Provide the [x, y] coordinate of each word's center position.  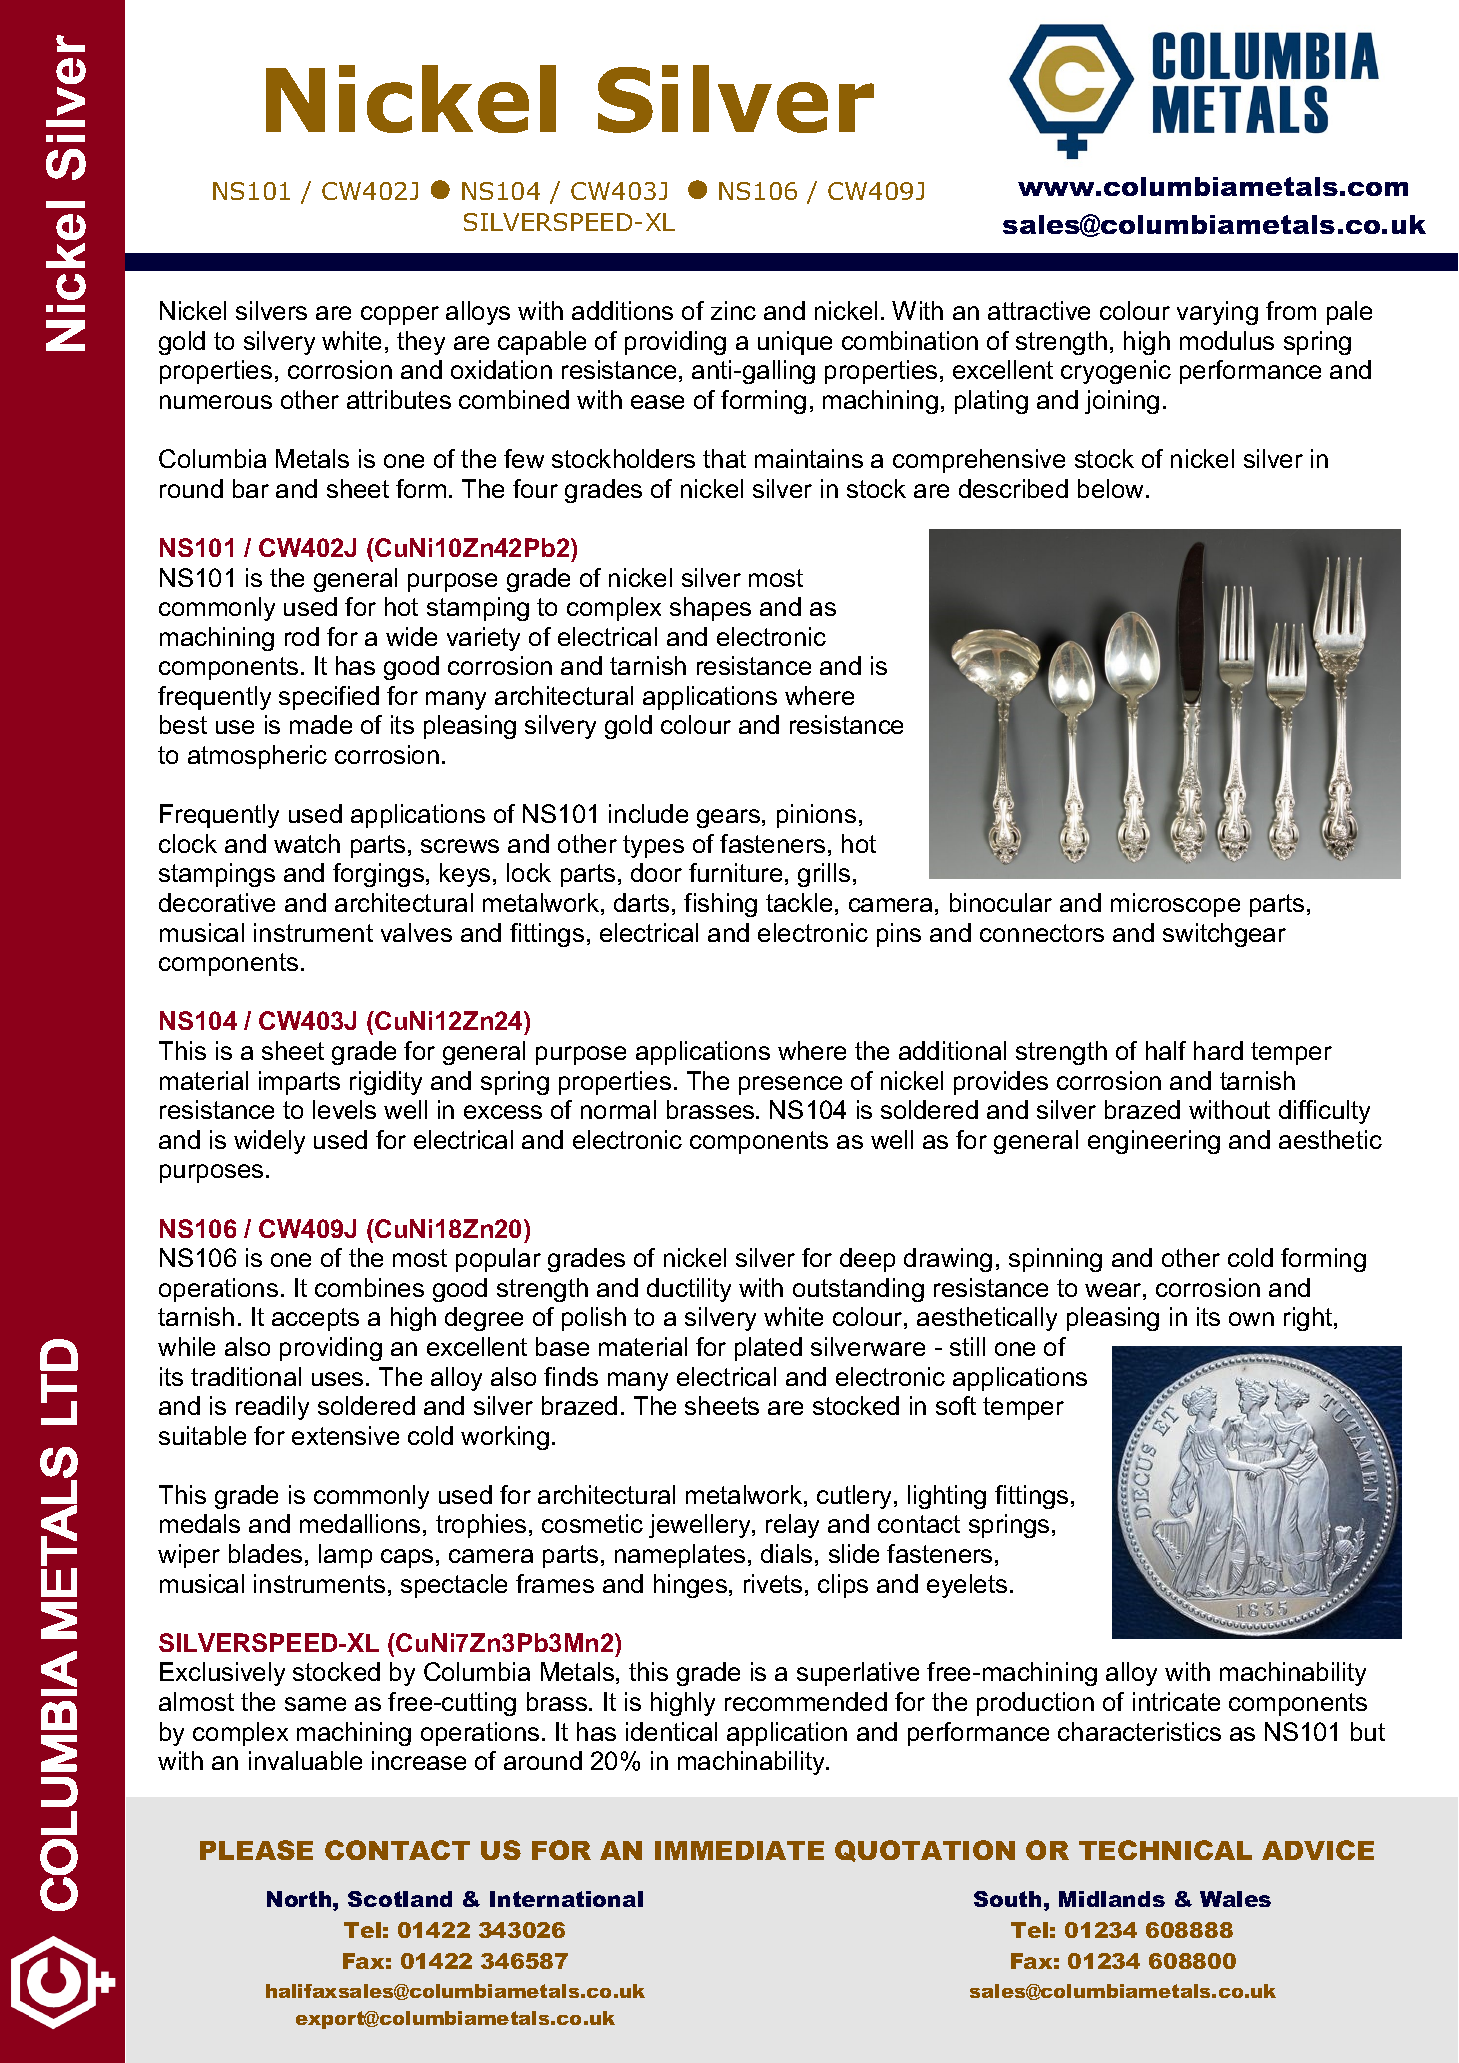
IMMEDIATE [739, 1850]
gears [728, 818]
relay [792, 1526]
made [321, 724]
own [1251, 1319]
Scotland [400, 1899]
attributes [399, 399]
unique [795, 343]
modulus [1227, 340]
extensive [345, 1435]
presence [790, 1085]
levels [344, 1109]
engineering [1154, 1142]
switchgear [1224, 935]
